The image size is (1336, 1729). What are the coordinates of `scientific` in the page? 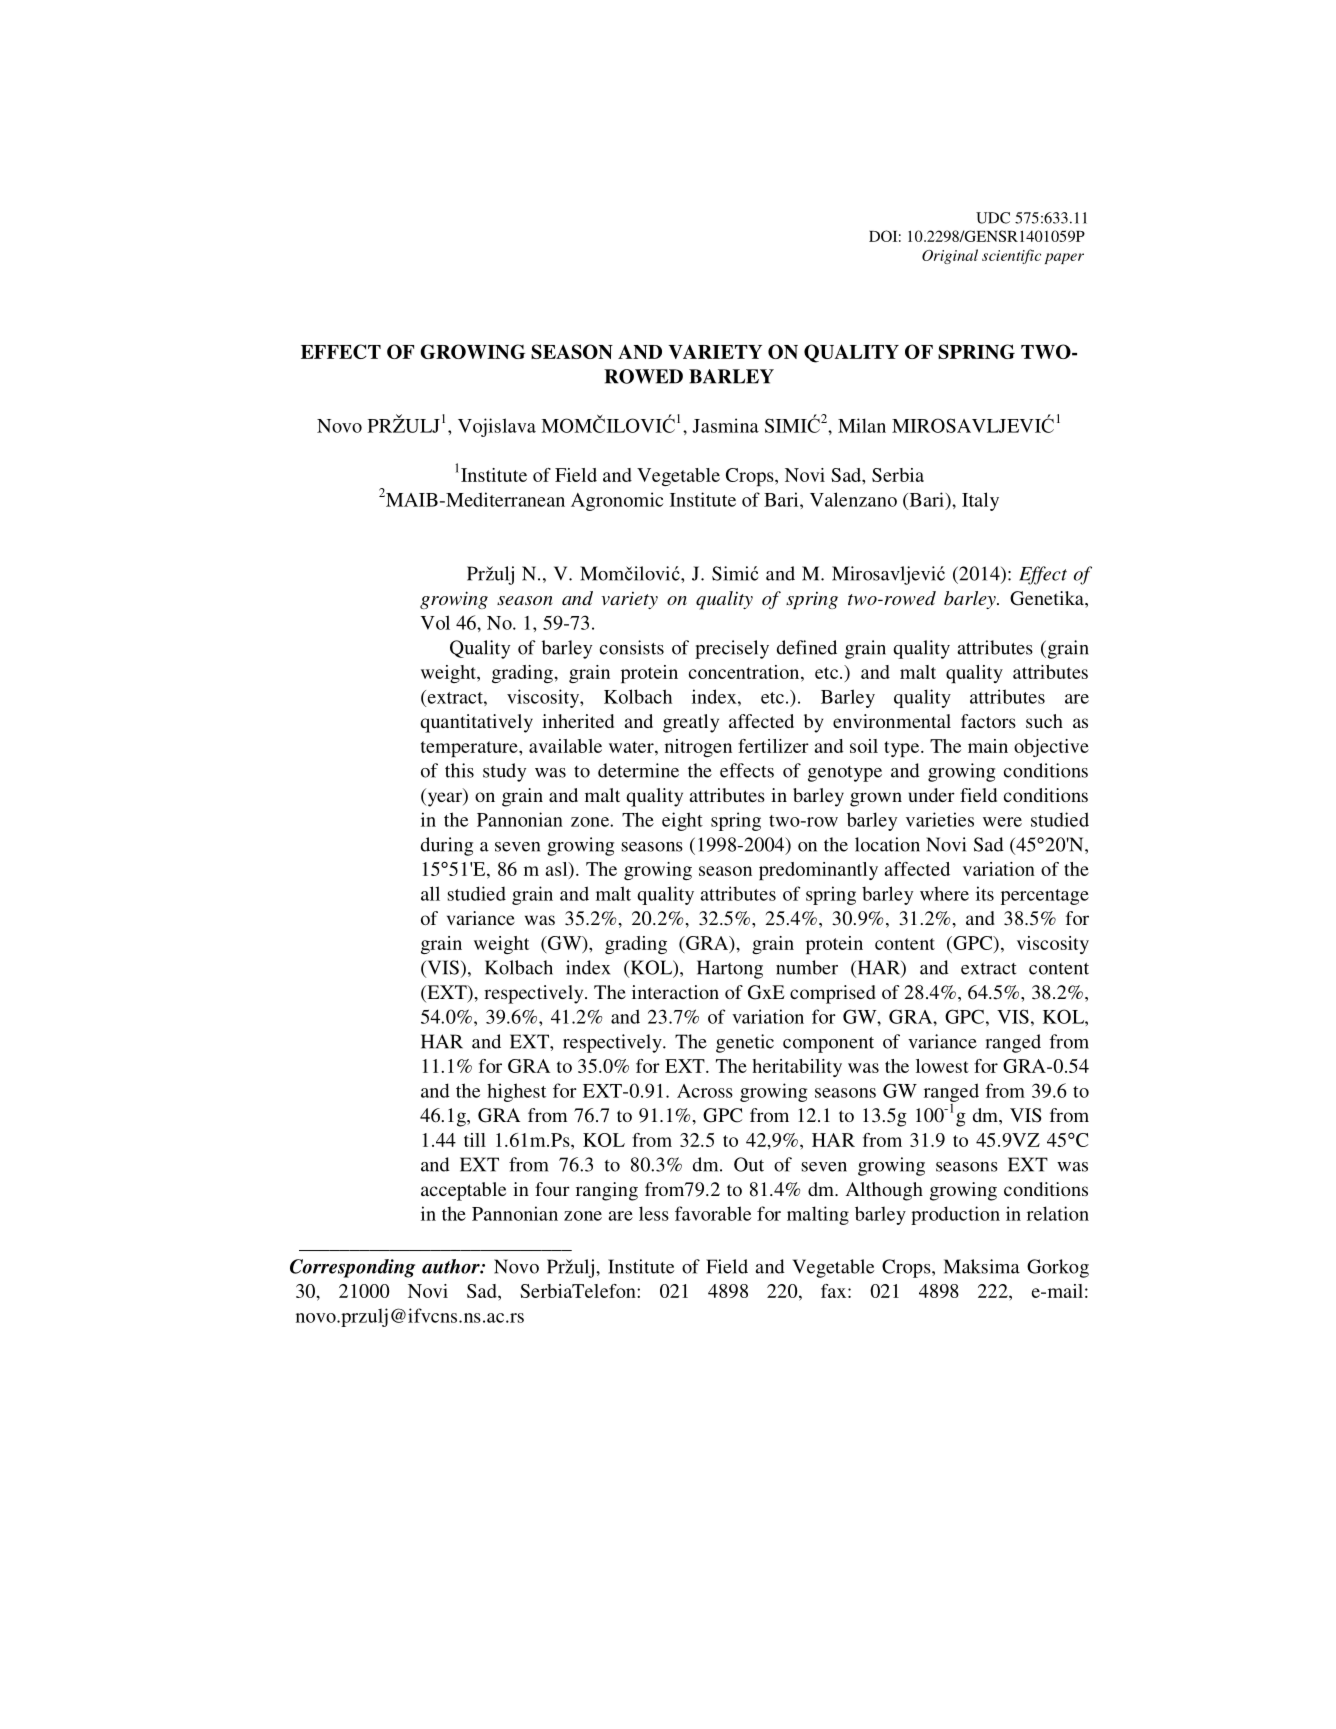 It's located at (1011, 256).
